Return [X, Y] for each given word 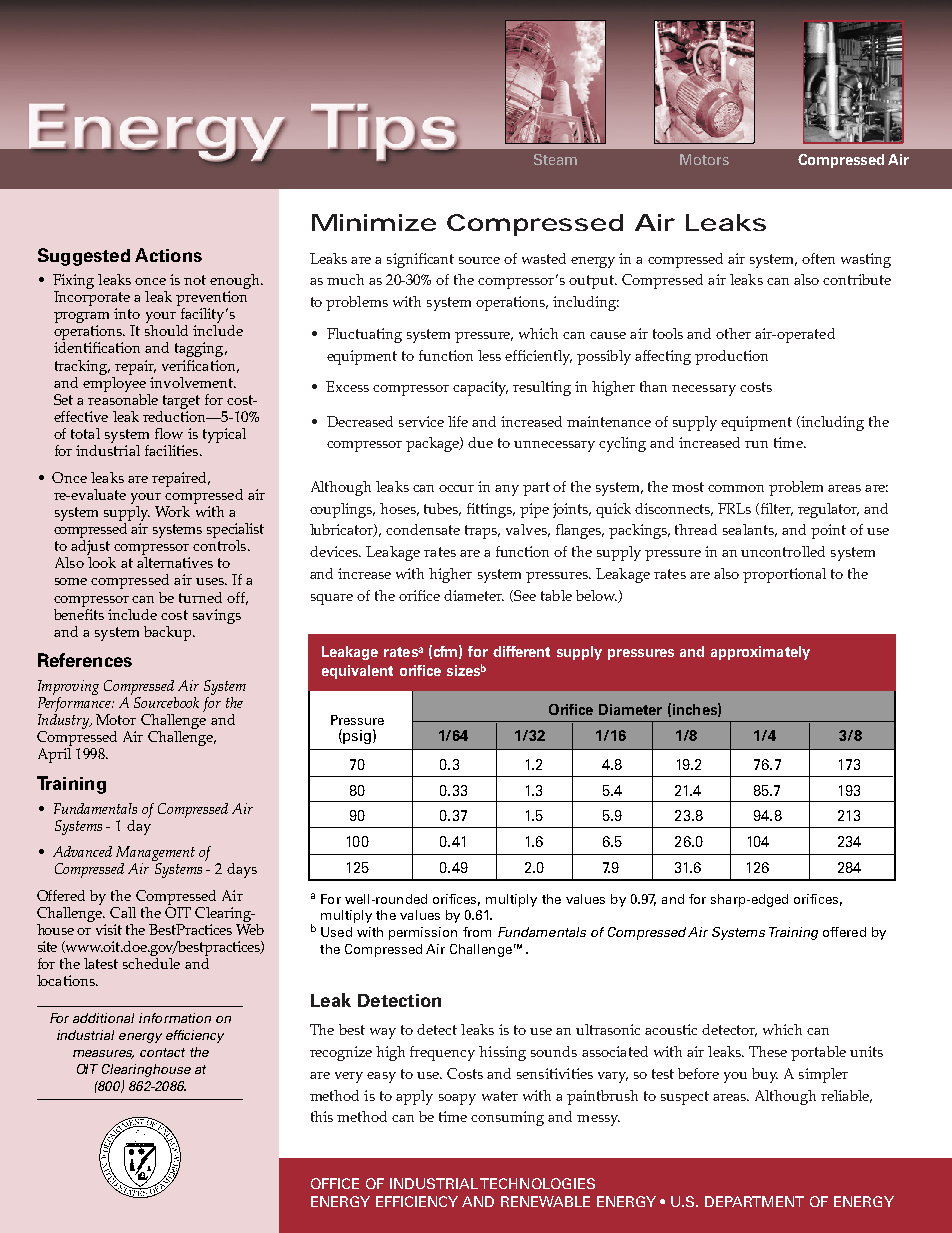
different [521, 651]
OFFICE [335, 1183]
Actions [168, 255]
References [85, 660]
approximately [760, 653]
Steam [555, 159]
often [818, 258]
